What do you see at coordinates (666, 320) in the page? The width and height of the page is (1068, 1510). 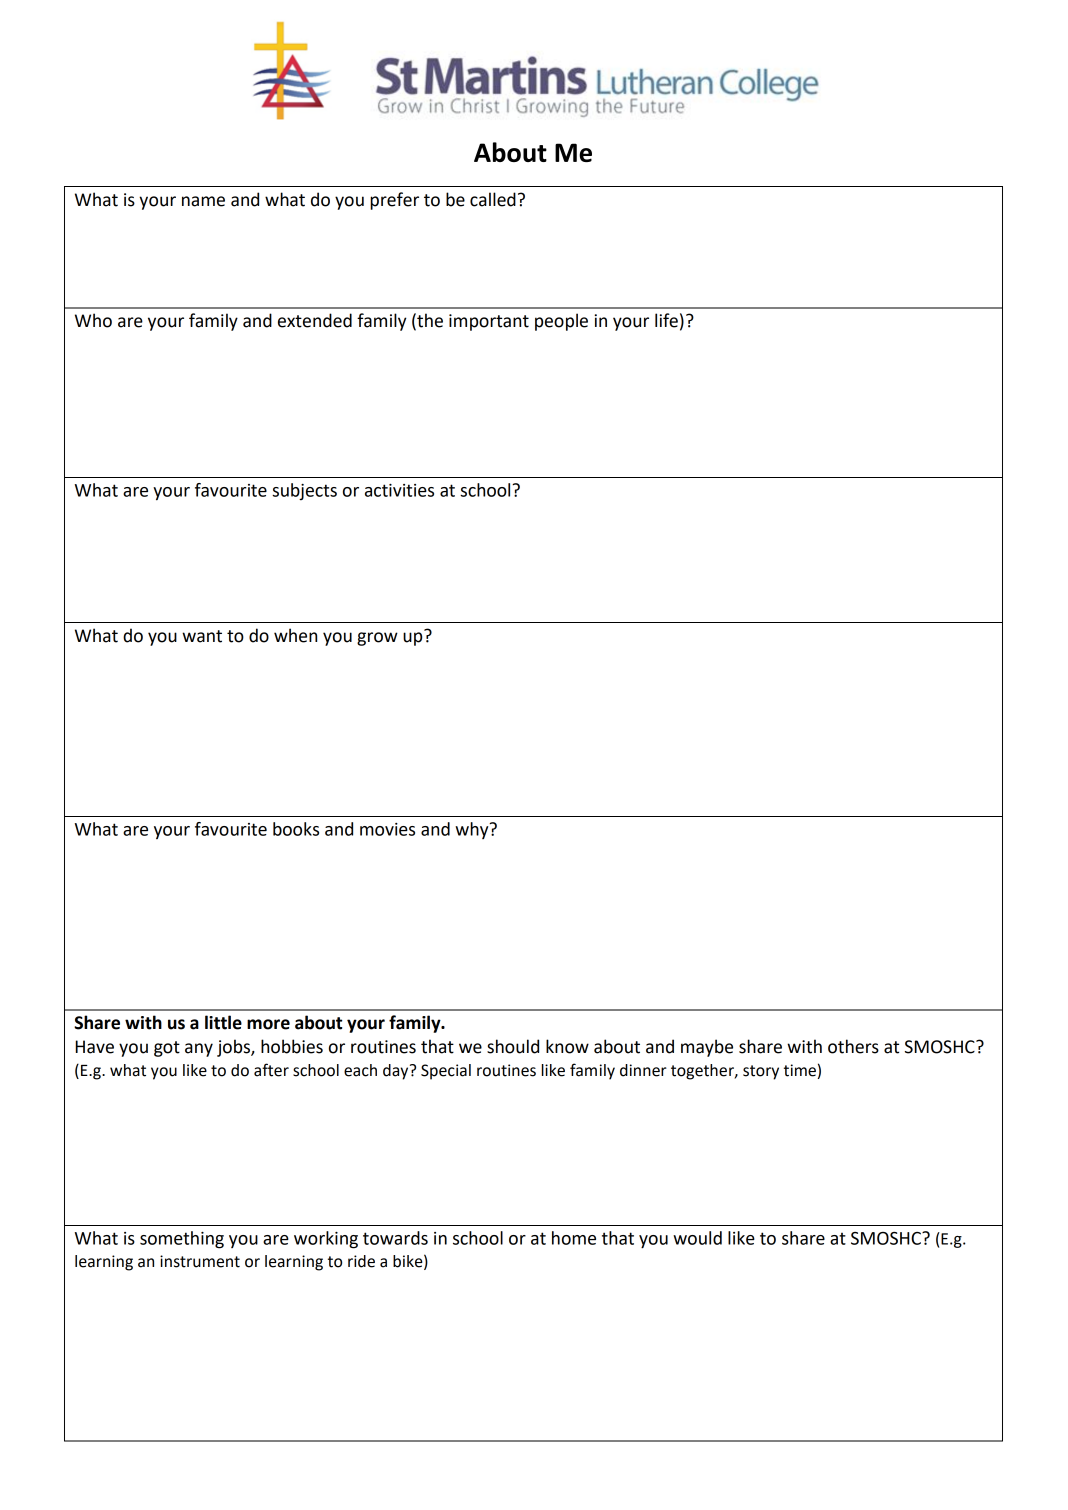 I see `life` at bounding box center [666, 320].
